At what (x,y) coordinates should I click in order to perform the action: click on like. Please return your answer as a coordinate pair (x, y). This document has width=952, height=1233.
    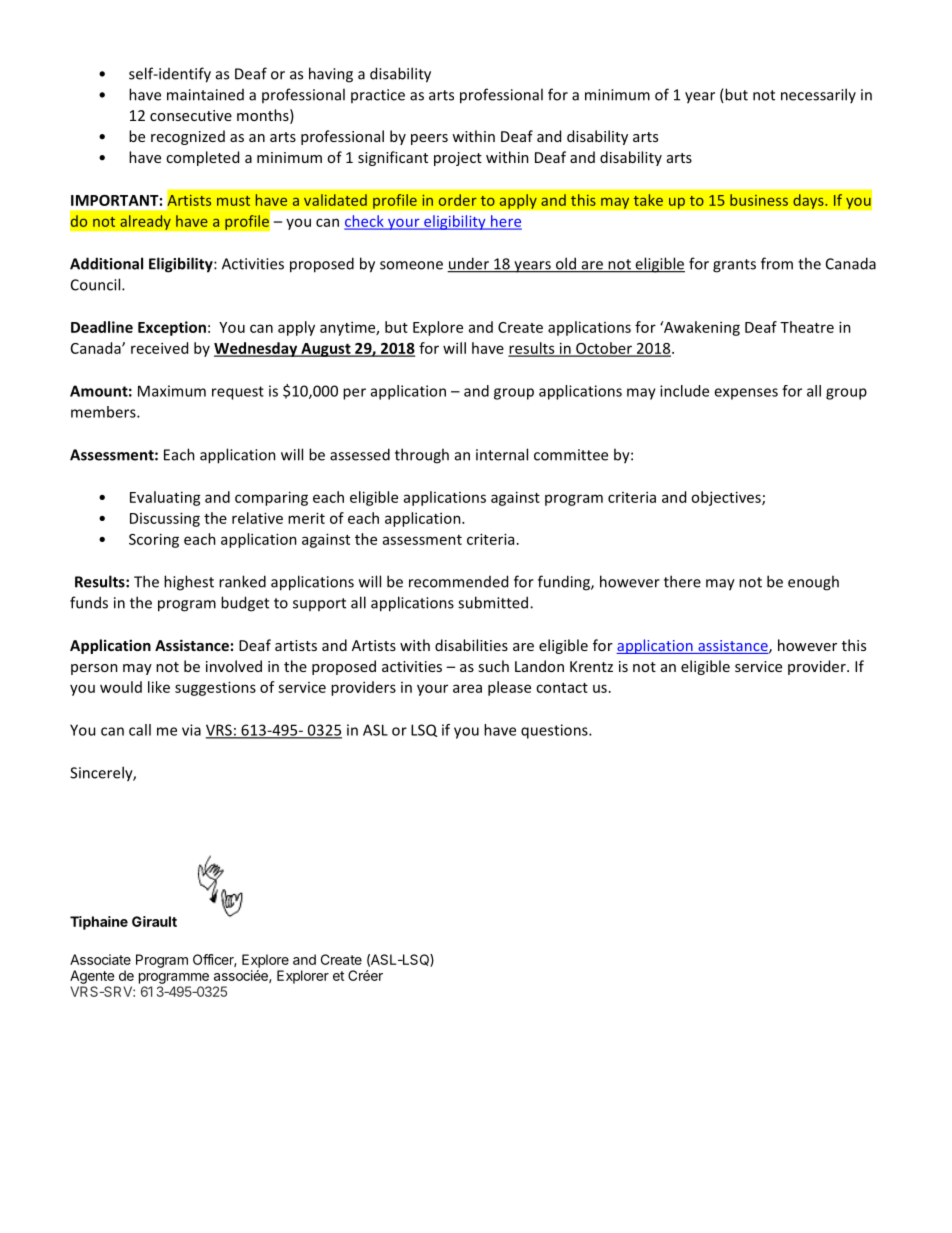
    Looking at the image, I should click on (159, 687).
